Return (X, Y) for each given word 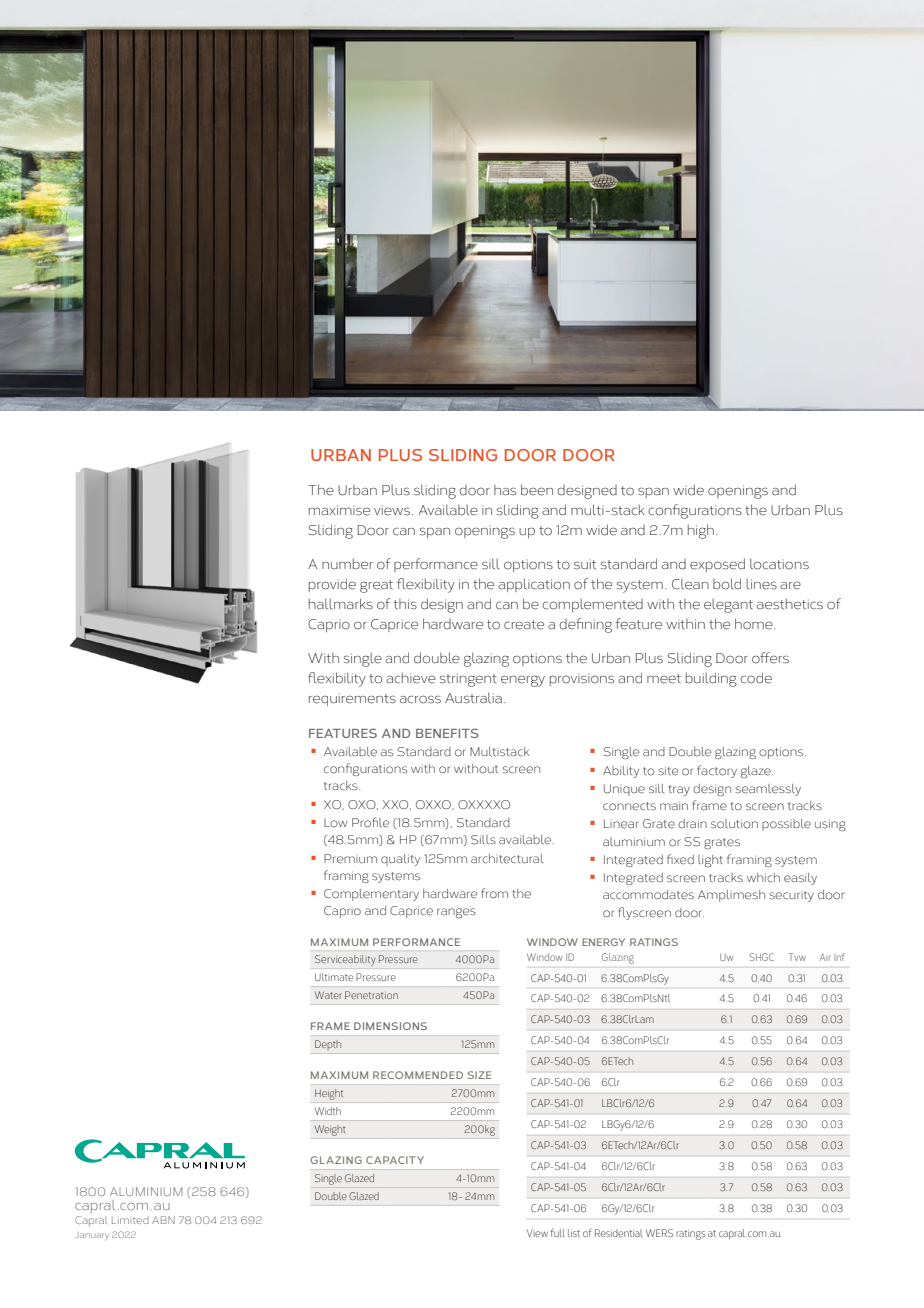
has (505, 490)
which (763, 877)
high (701, 531)
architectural (507, 858)
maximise (339, 510)
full (558, 1232)
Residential (618, 1233)
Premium (350, 859)
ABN (163, 1220)
